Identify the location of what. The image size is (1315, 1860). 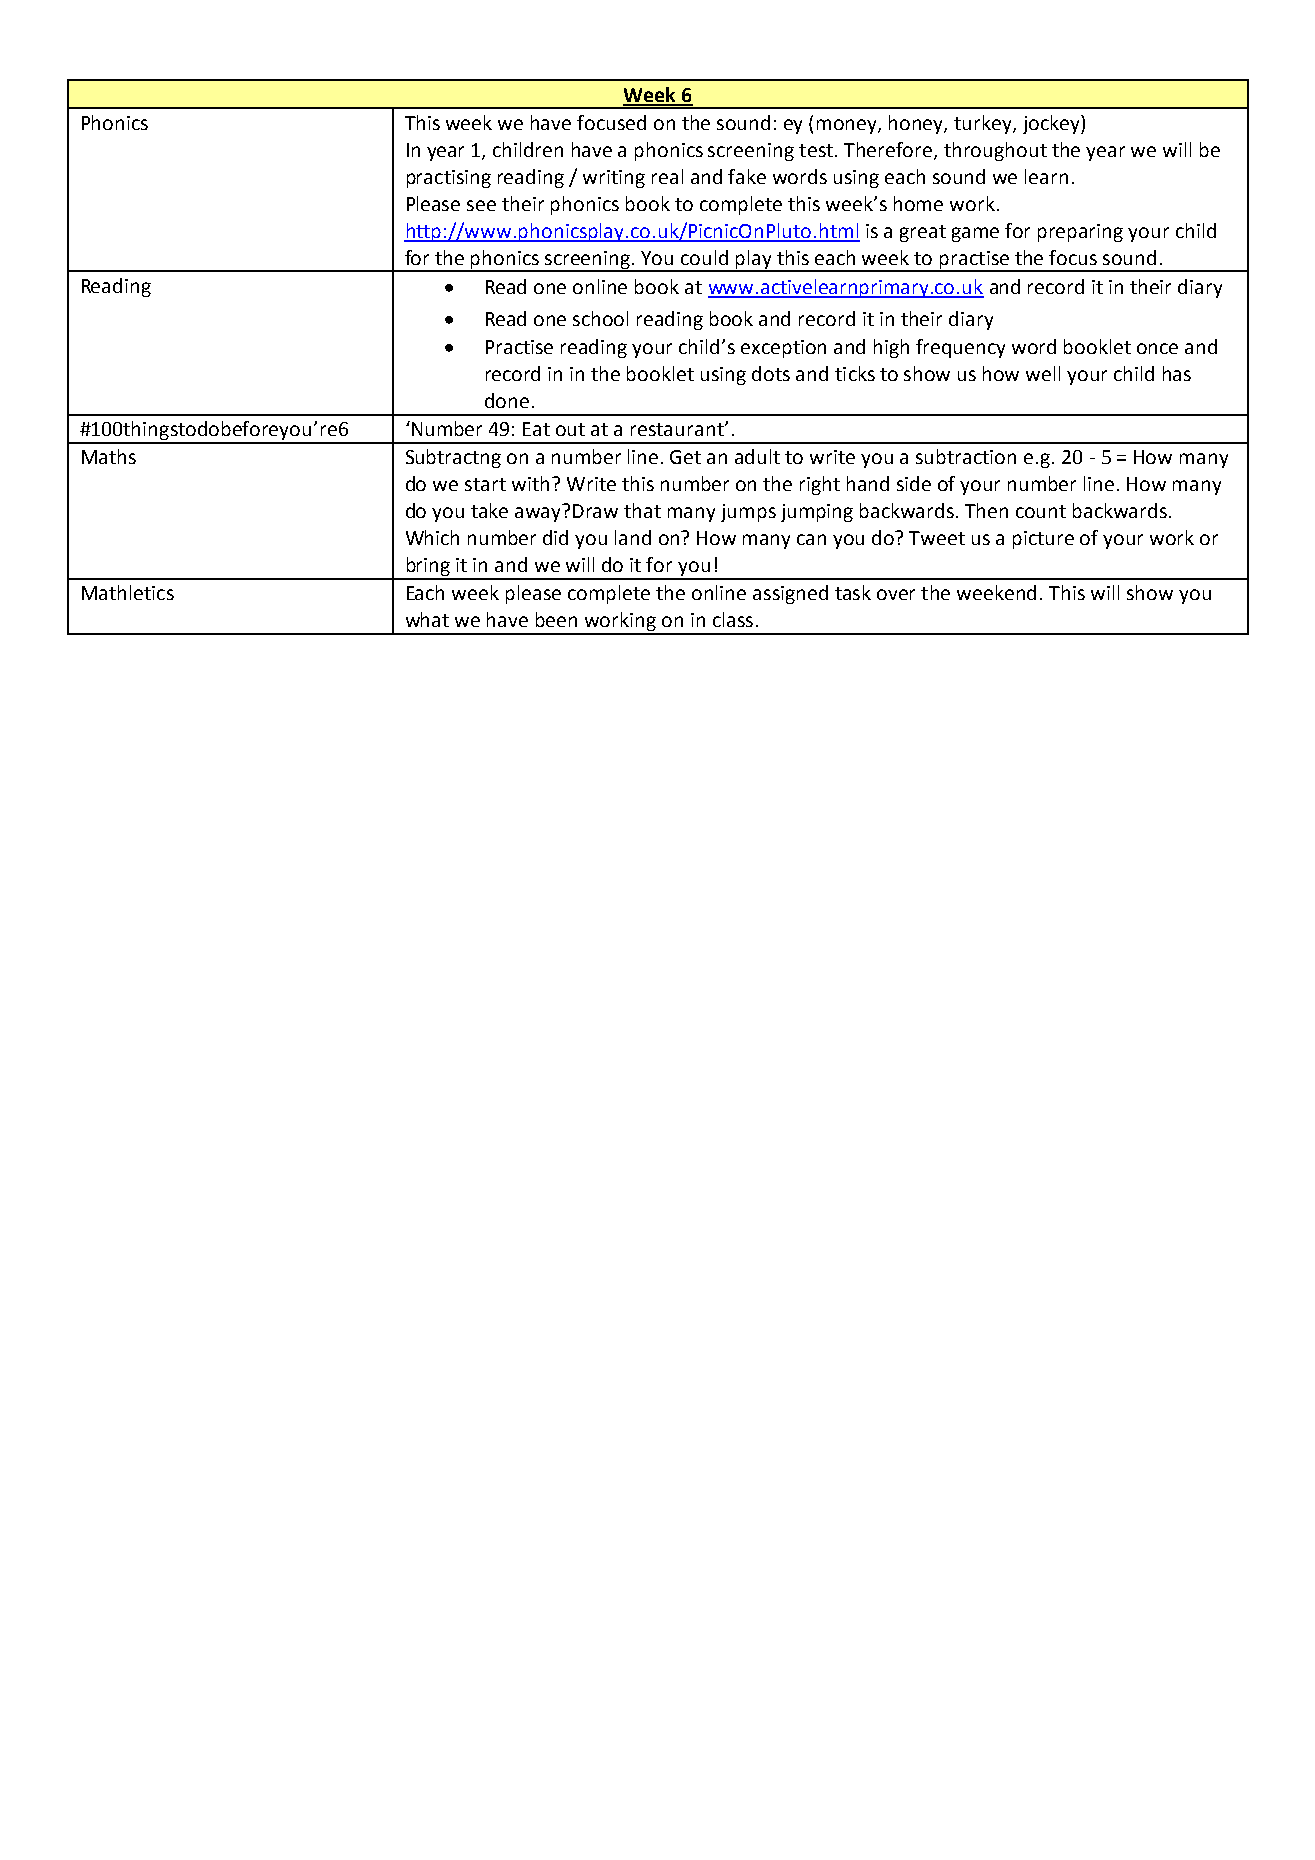
(427, 619).
